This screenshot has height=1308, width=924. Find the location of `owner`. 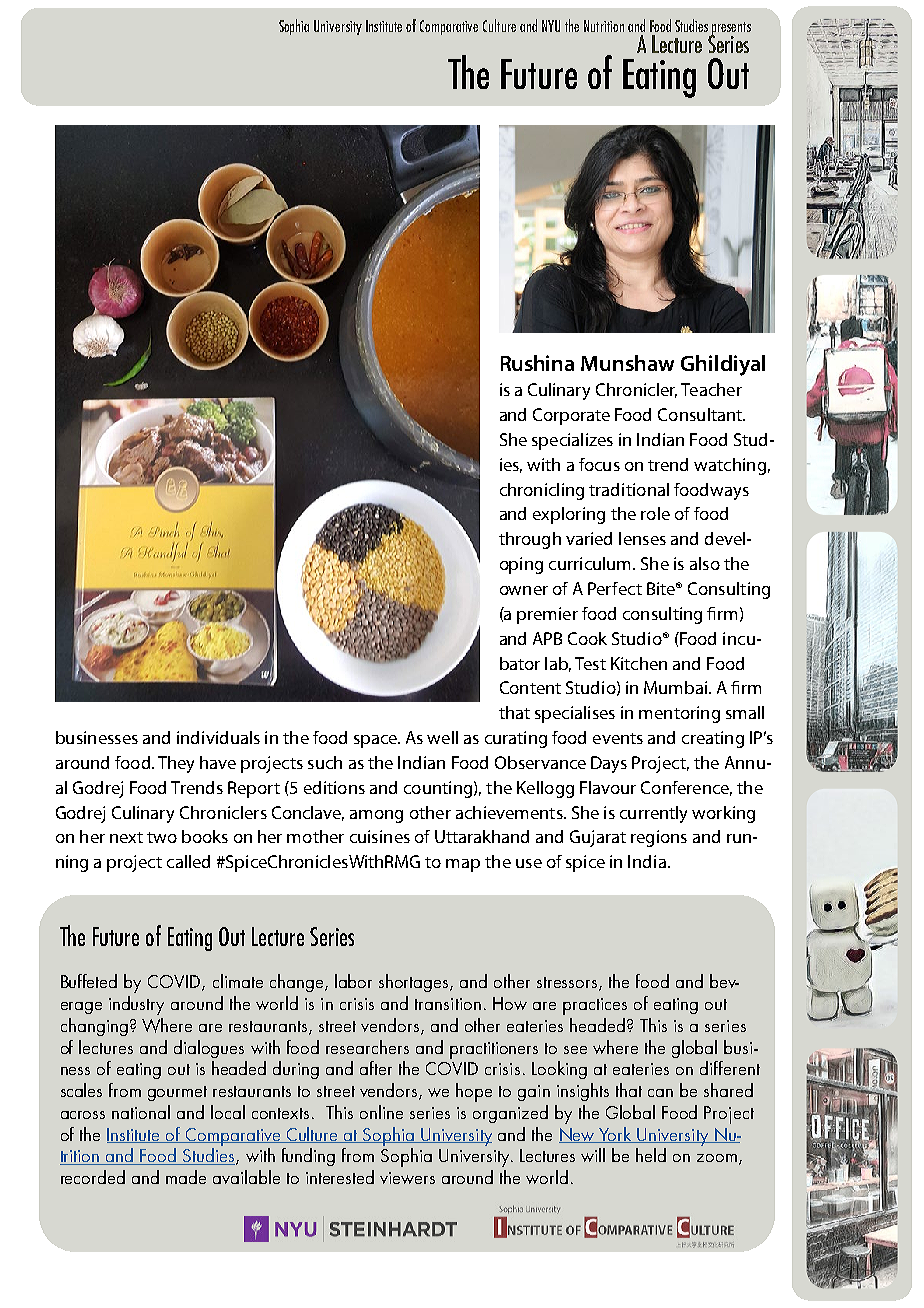

owner is located at coordinates (524, 590).
